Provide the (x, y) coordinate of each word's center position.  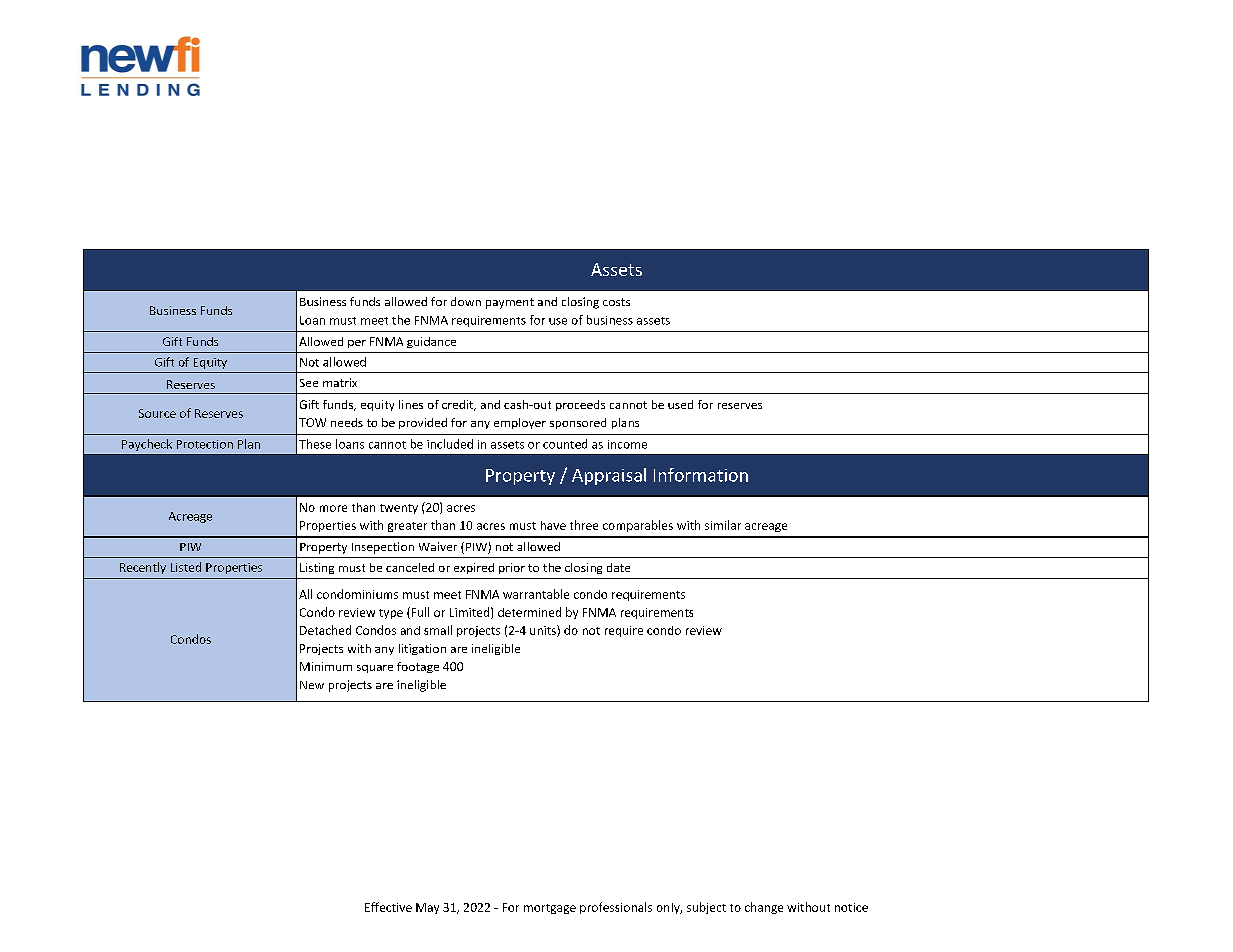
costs (616, 302)
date (618, 567)
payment (510, 303)
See (309, 383)
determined (529, 612)
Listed (186, 567)
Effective (388, 907)
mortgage (550, 909)
